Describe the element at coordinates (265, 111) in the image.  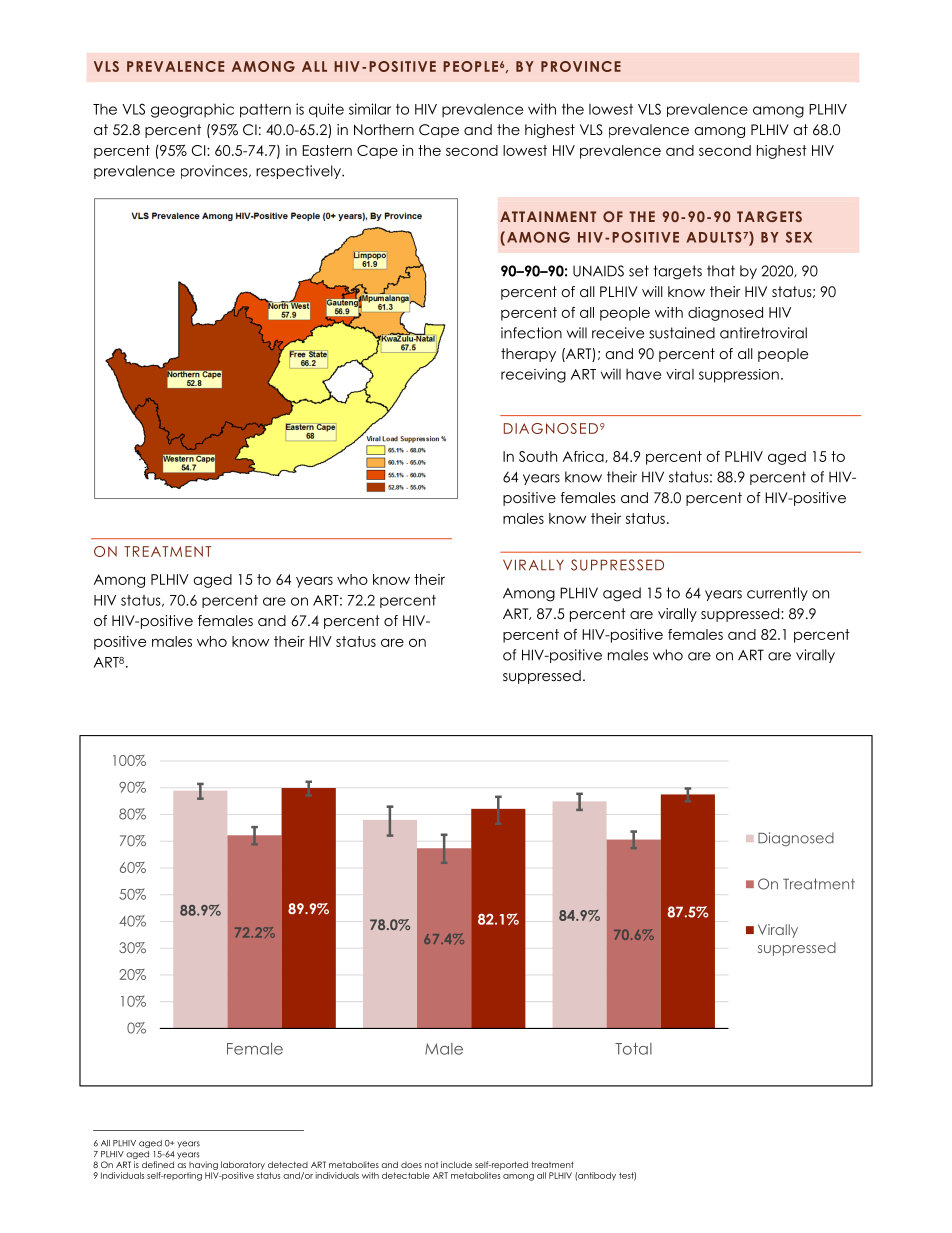
I see `pattern` at that location.
